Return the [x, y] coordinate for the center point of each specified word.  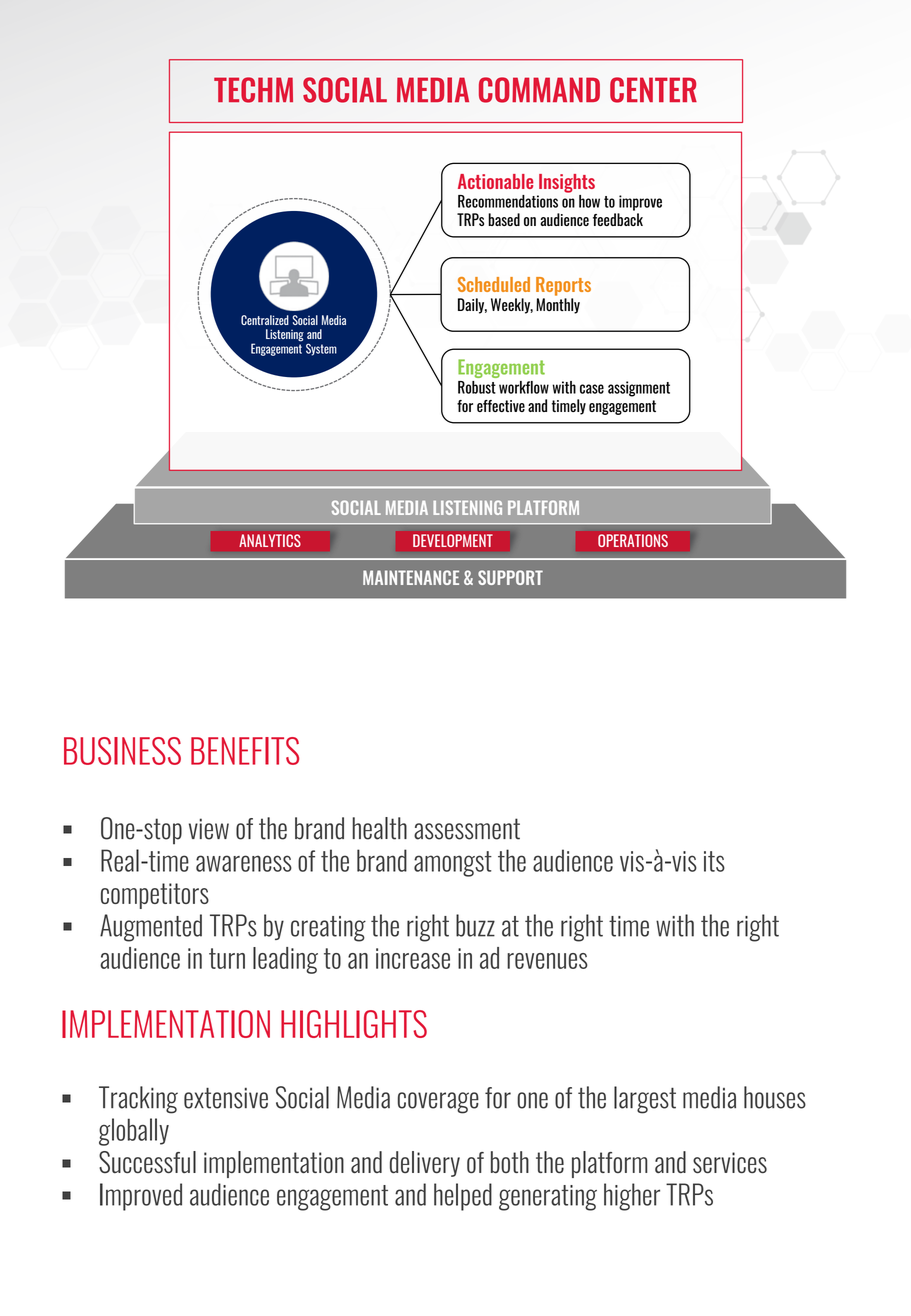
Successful [147, 1162]
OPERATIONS [633, 540]
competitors [155, 896]
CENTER [653, 90]
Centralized [265, 320]
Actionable [495, 181]
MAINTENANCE [411, 577]
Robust [477, 387]
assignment [639, 389]
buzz [475, 925]
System [321, 349]
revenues [547, 961]
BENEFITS [245, 751]
